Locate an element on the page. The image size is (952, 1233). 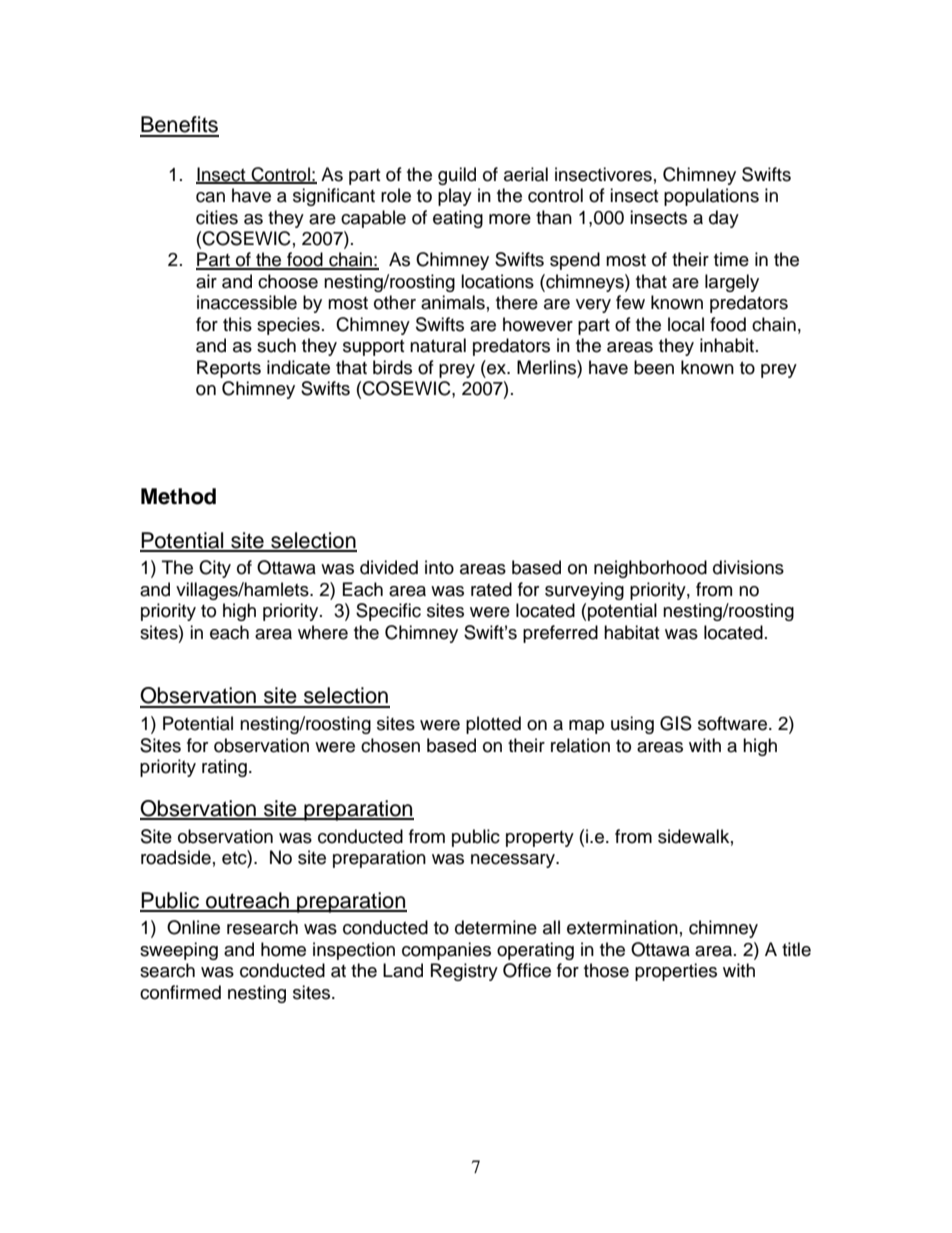
play is located at coordinates (455, 197).
